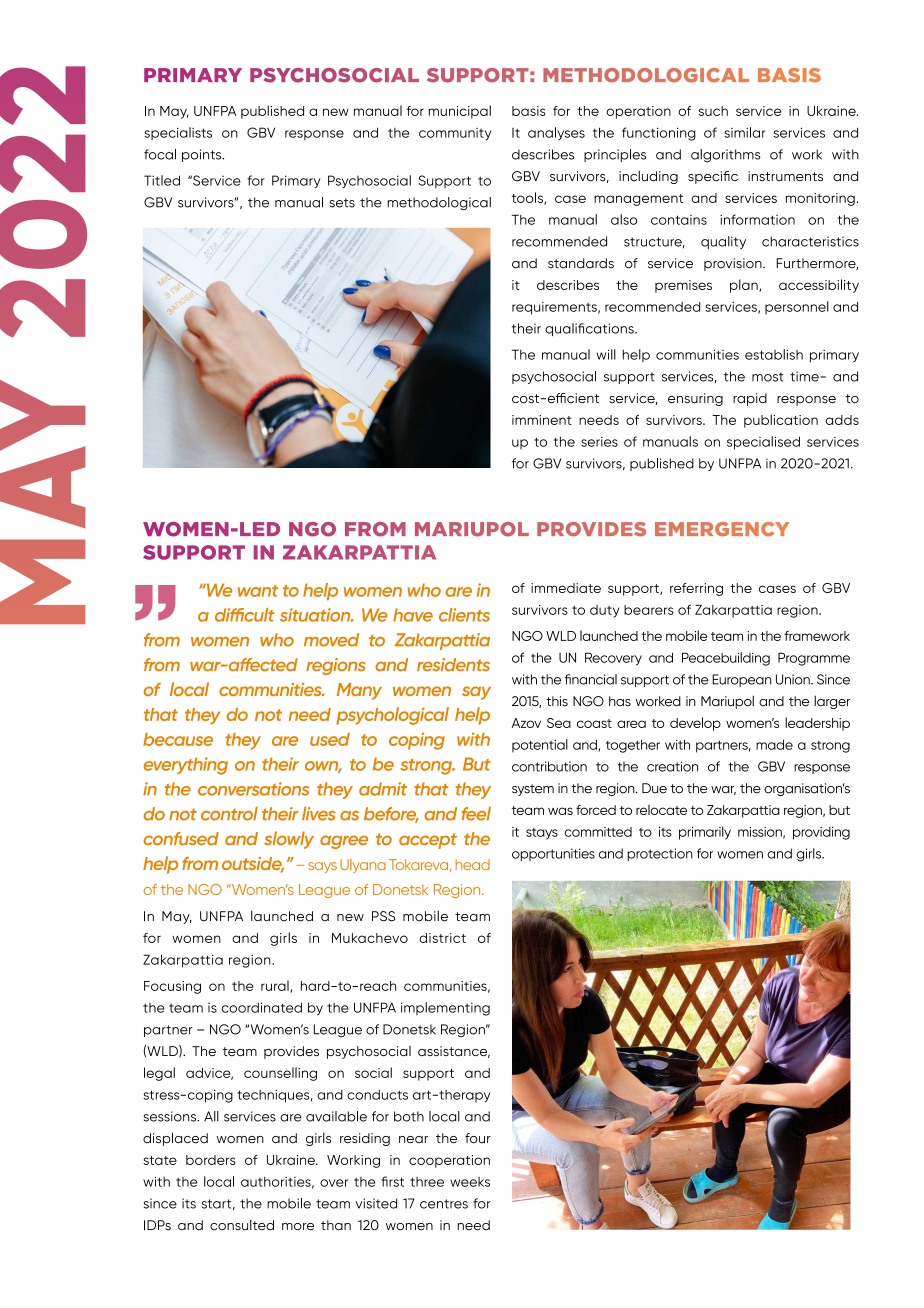 The height and width of the screenshot is (1308, 924). Describe the element at coordinates (242, 1225) in the screenshot. I see `consulted` at that location.
